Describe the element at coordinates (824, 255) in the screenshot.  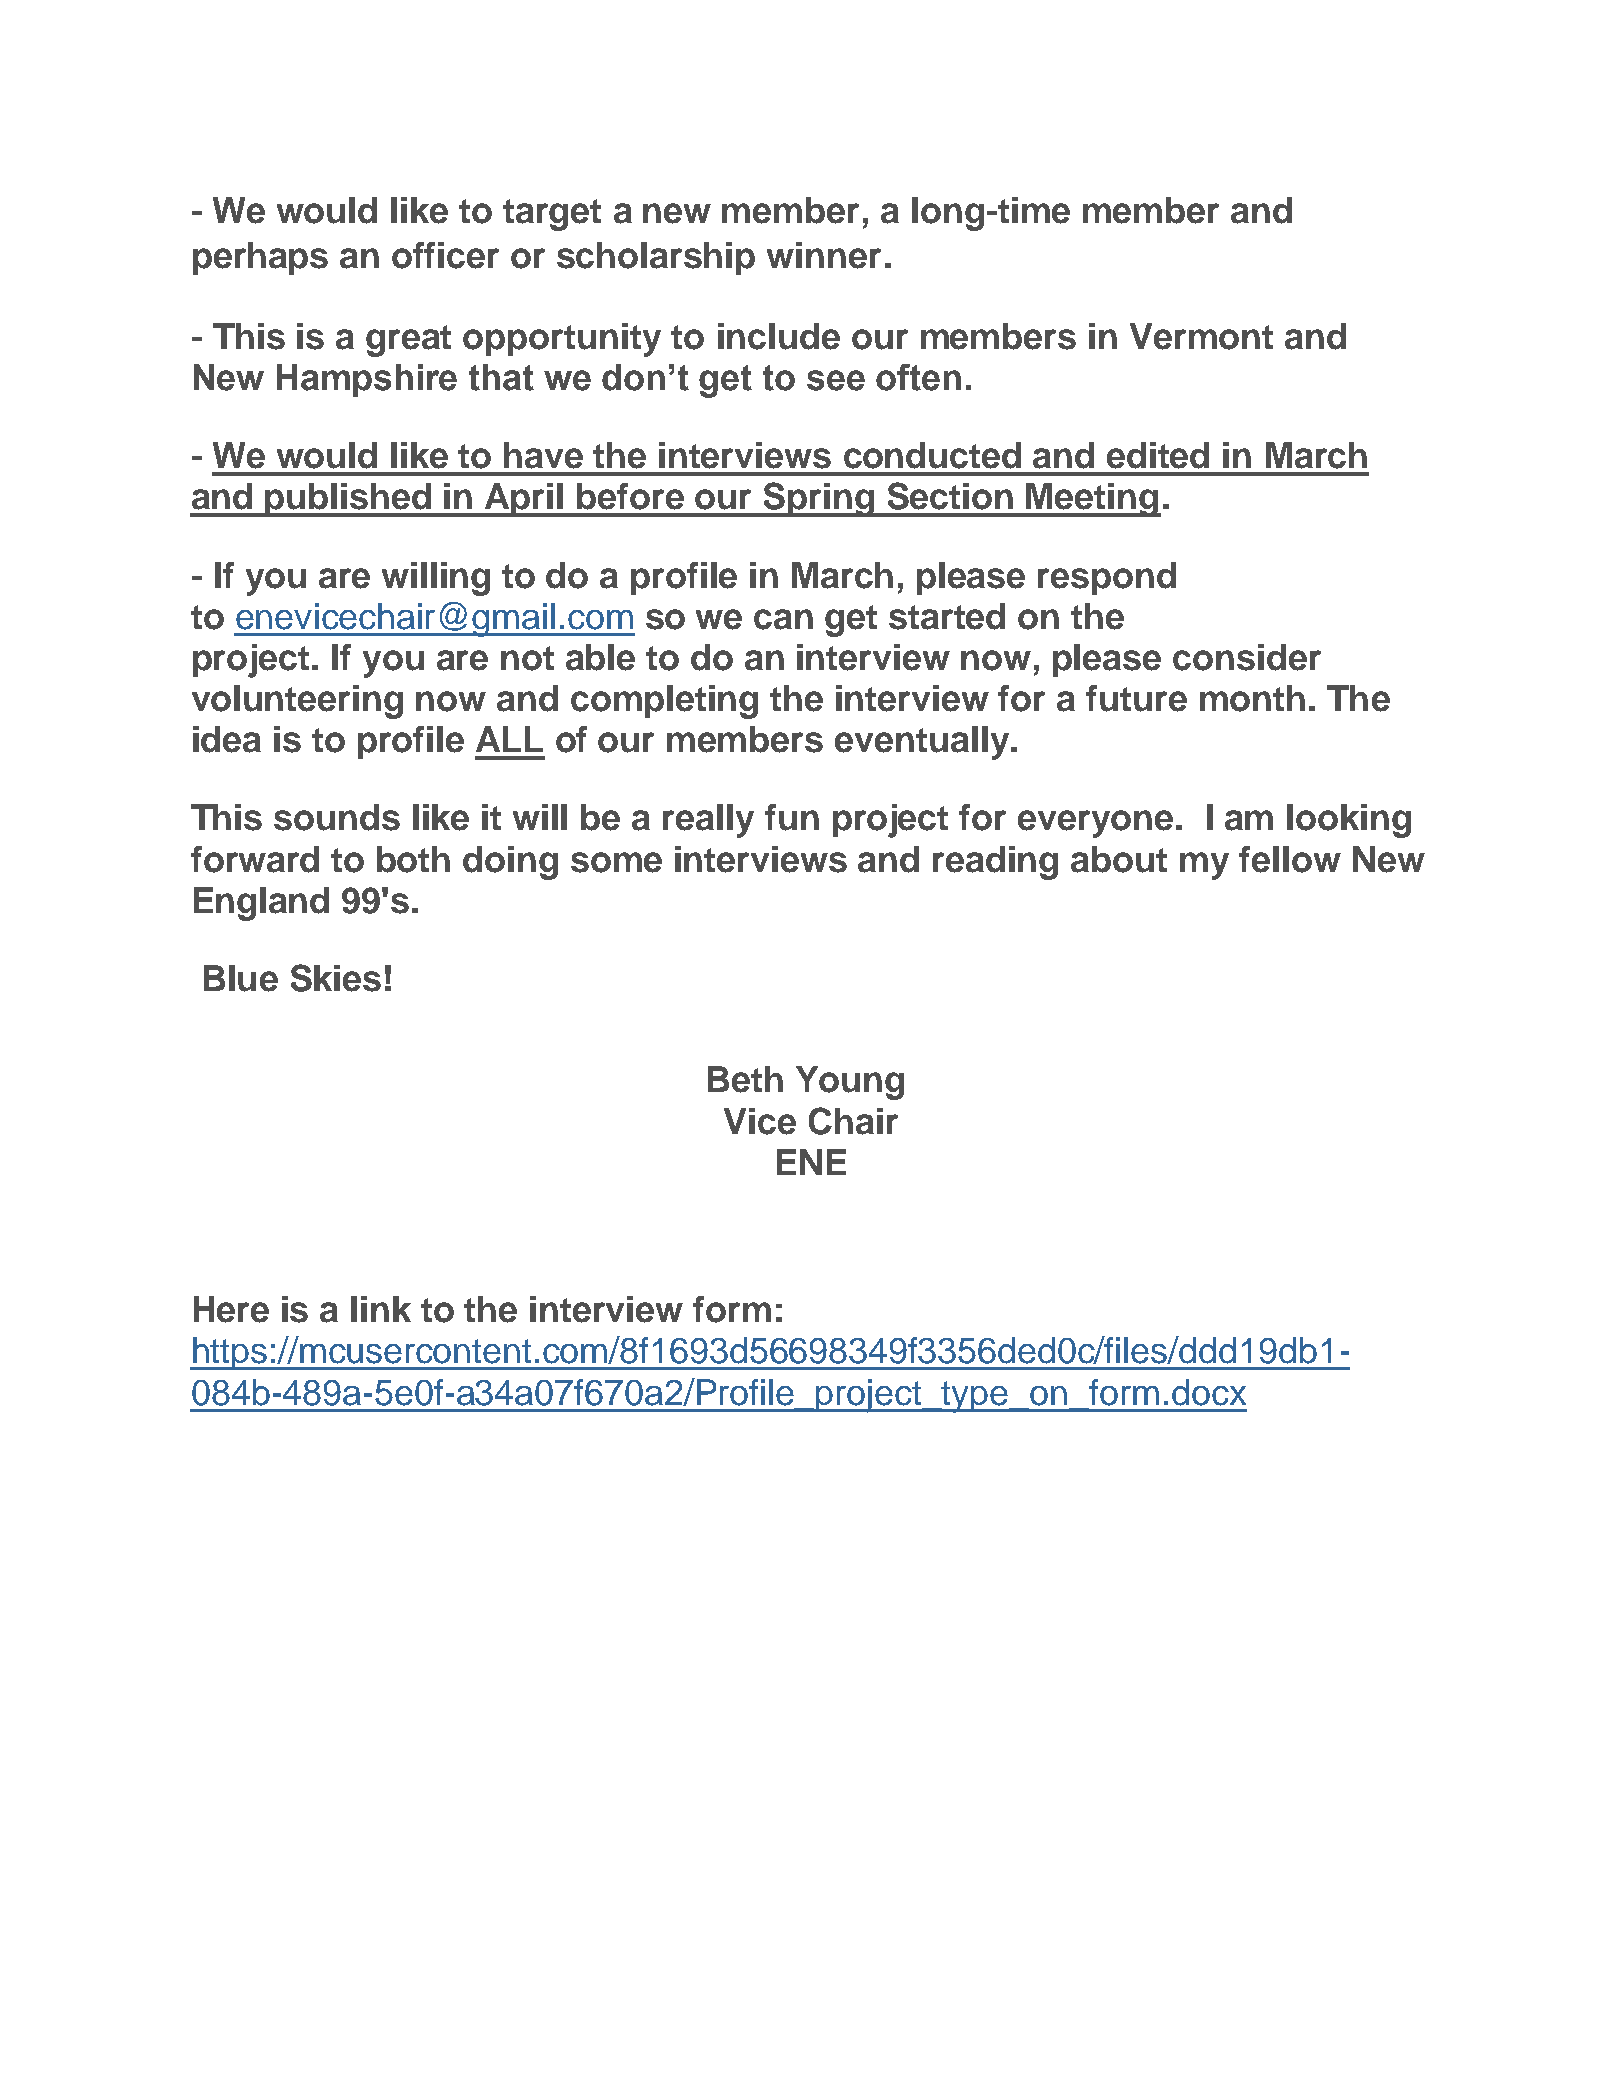
I see `winner` at that location.
